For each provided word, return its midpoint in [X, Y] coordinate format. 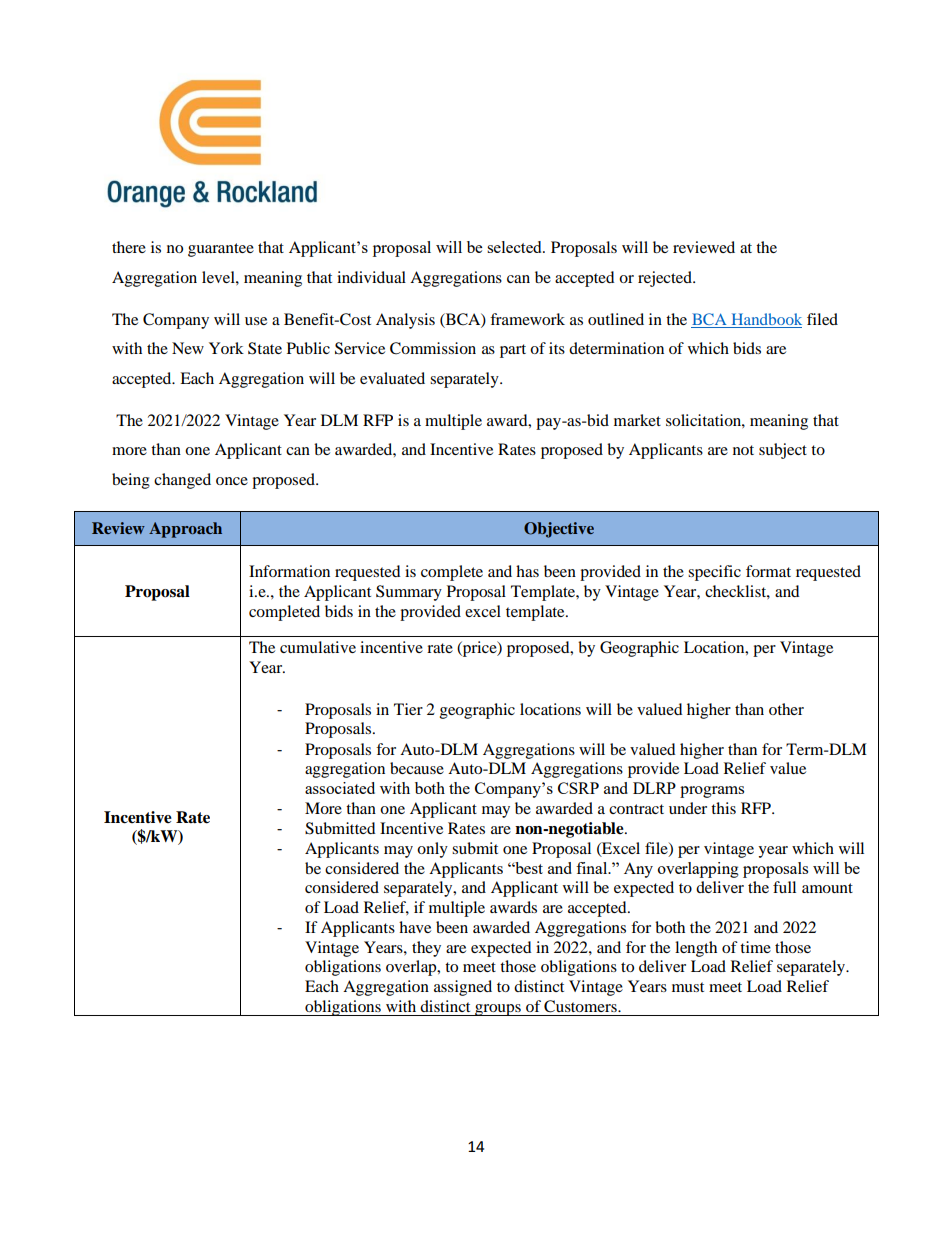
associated [340, 788]
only [432, 850]
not [743, 450]
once [232, 481]
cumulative [318, 647]
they [426, 949]
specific [714, 573]
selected [515, 247]
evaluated [392, 378]
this [723, 808]
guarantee [221, 250]
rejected [666, 279]
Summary [409, 593]
